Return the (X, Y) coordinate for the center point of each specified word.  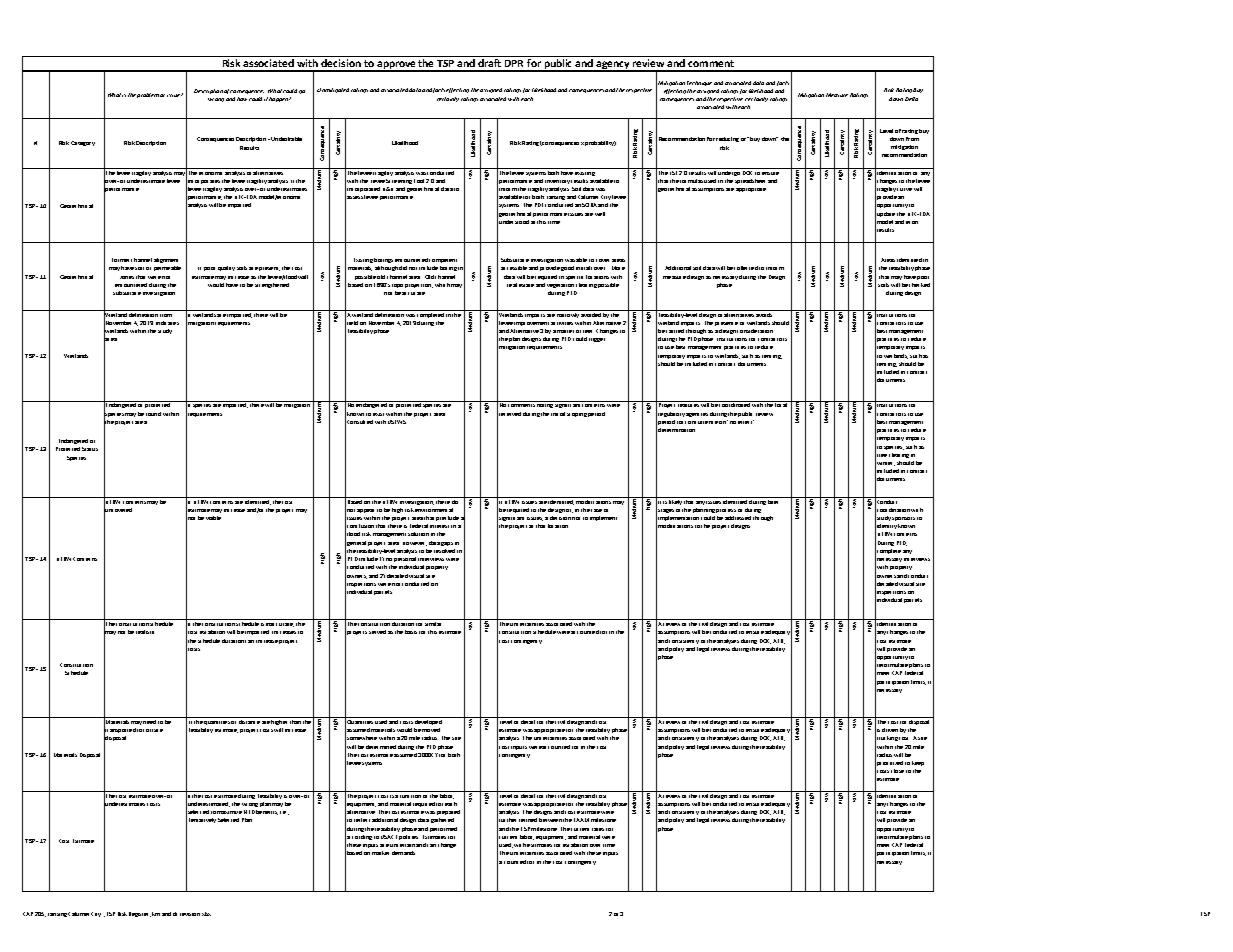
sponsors (903, 519)
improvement (531, 324)
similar (434, 622)
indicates (167, 323)
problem (148, 95)
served (377, 632)
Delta (911, 99)
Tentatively (201, 821)
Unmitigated (333, 90)
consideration (755, 331)
